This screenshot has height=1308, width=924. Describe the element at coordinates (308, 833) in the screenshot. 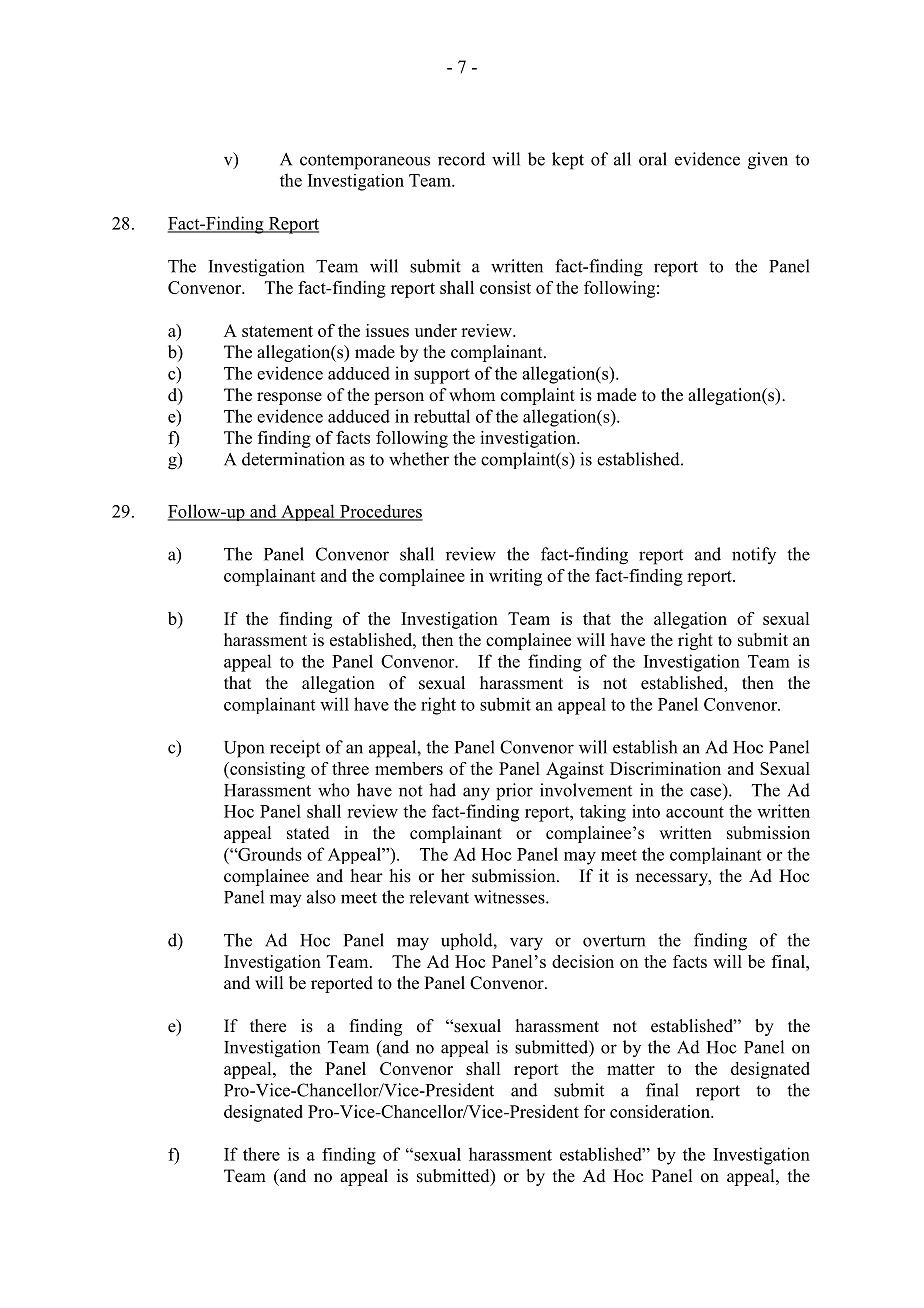

I see `stated` at that location.
